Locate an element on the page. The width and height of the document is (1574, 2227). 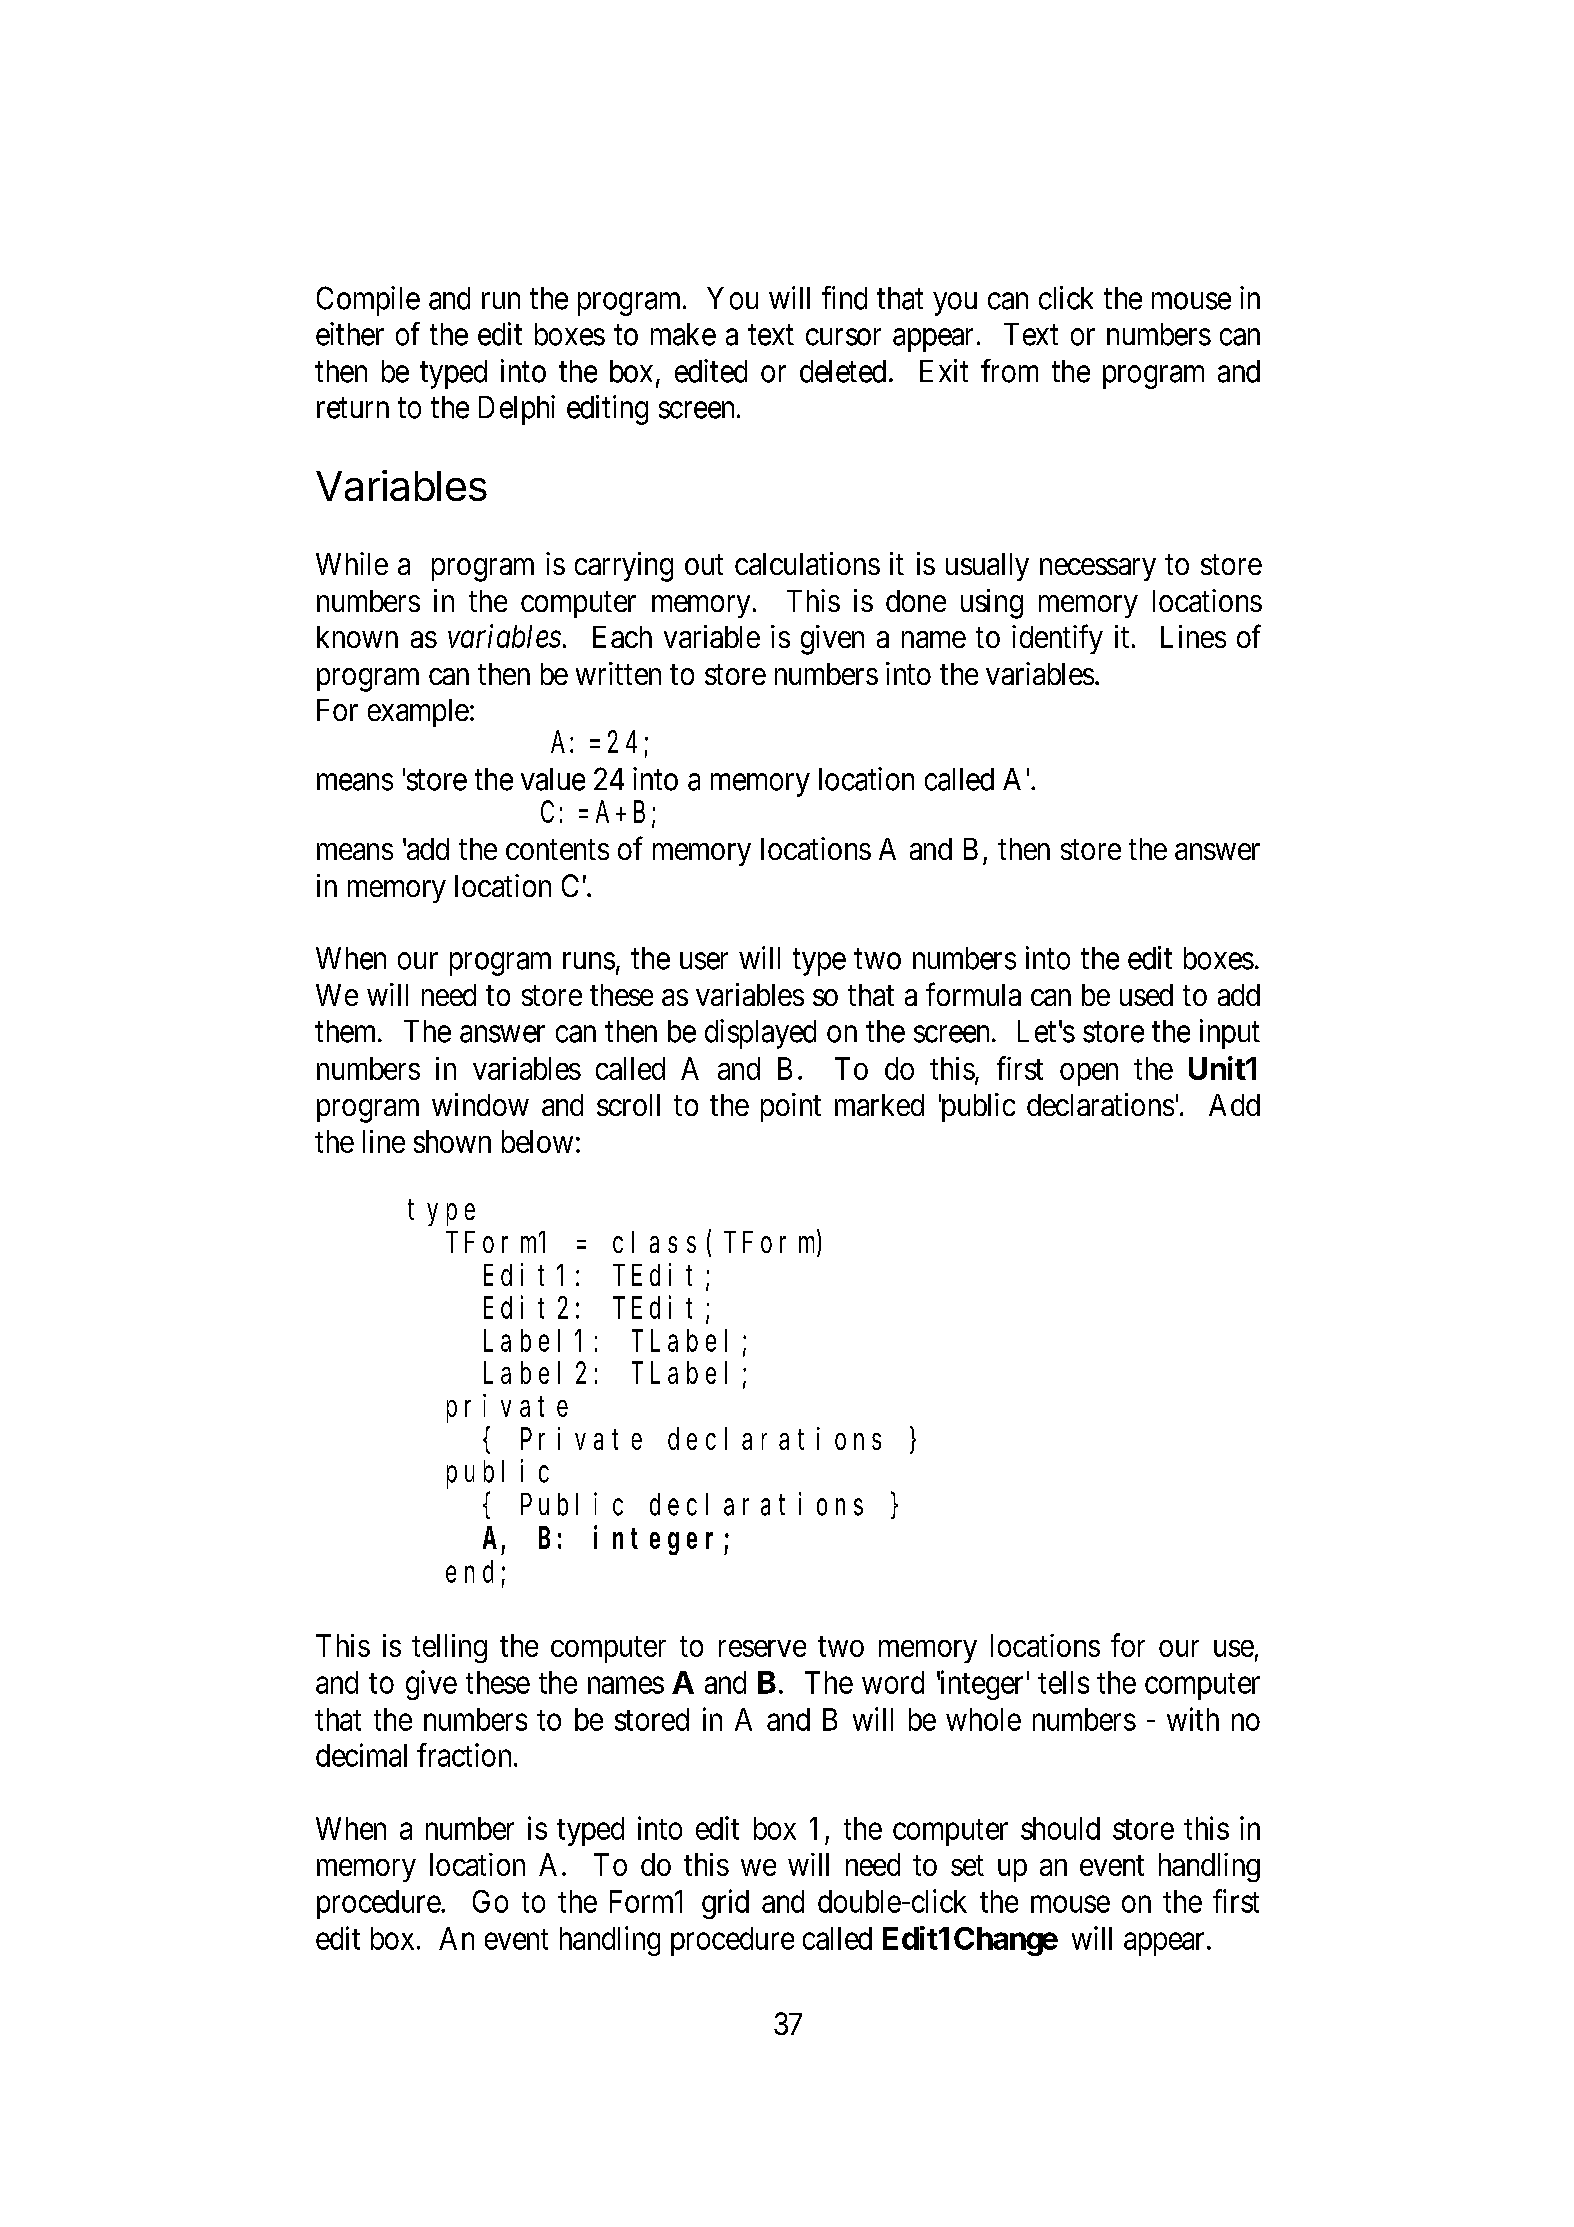
point is located at coordinates (791, 1107).
